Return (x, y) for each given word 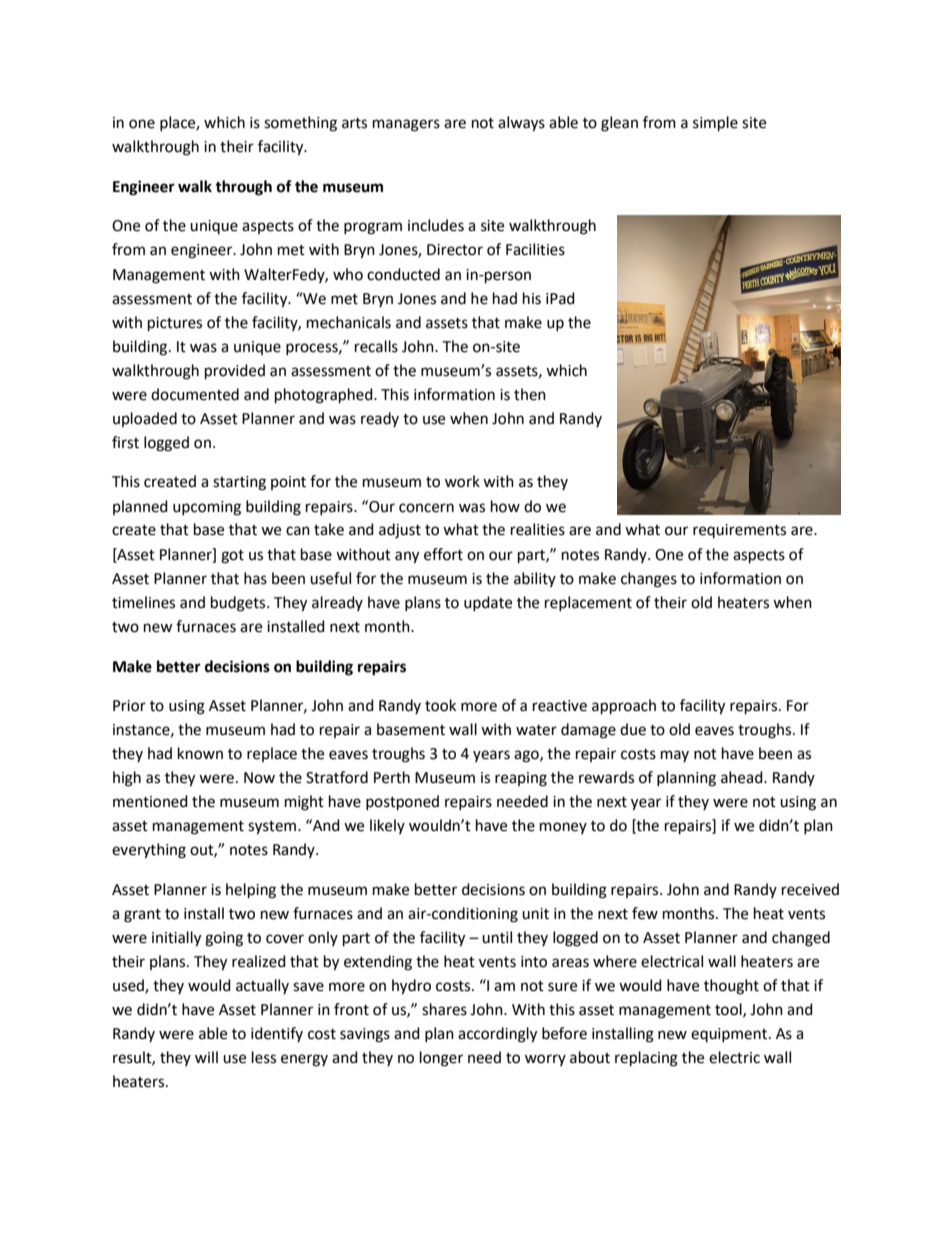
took (440, 705)
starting (239, 483)
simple (715, 124)
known (200, 753)
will (206, 1057)
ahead (743, 777)
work (462, 481)
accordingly (497, 1035)
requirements (739, 531)
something (300, 124)
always (521, 124)
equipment (730, 1035)
